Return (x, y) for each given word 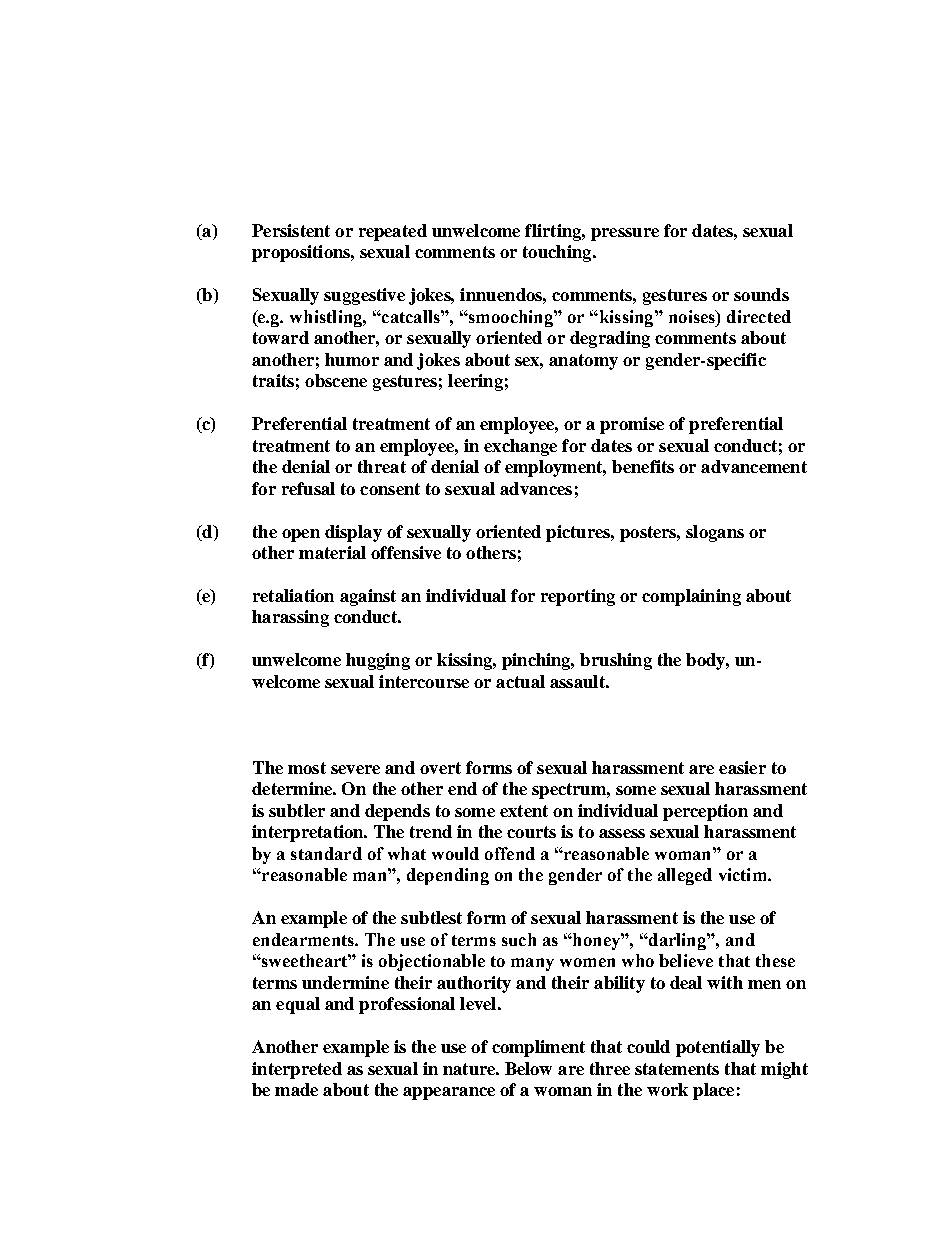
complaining (691, 597)
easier (742, 767)
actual (520, 681)
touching (558, 253)
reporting (578, 597)
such (519, 939)
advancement (754, 466)
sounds (761, 294)
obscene (336, 380)
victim (744, 874)
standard (326, 853)
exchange (520, 447)
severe (355, 769)
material (332, 552)
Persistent (291, 230)
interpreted (297, 1070)
